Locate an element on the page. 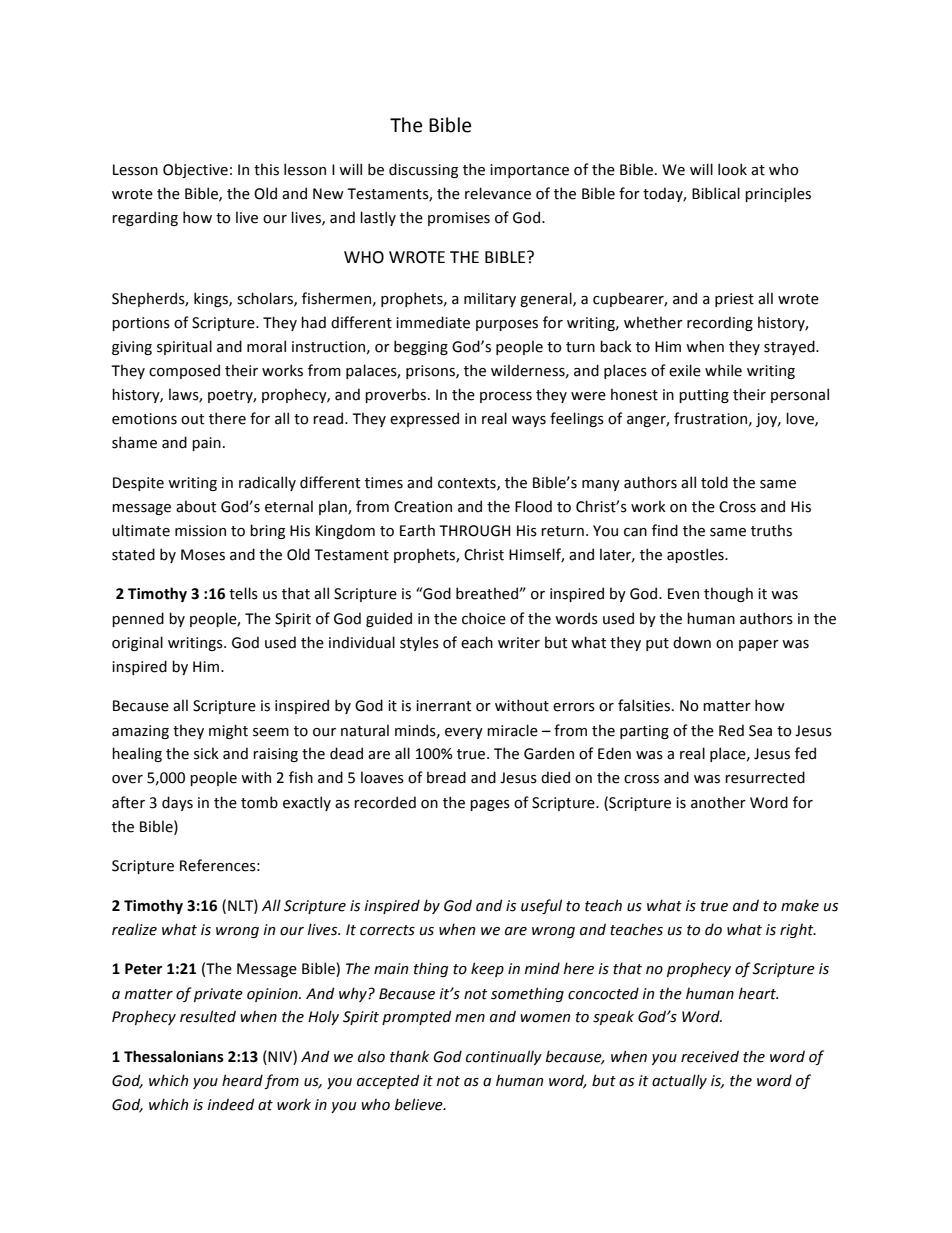 This image has width=952, height=1233. choice is located at coordinates (484, 618).
